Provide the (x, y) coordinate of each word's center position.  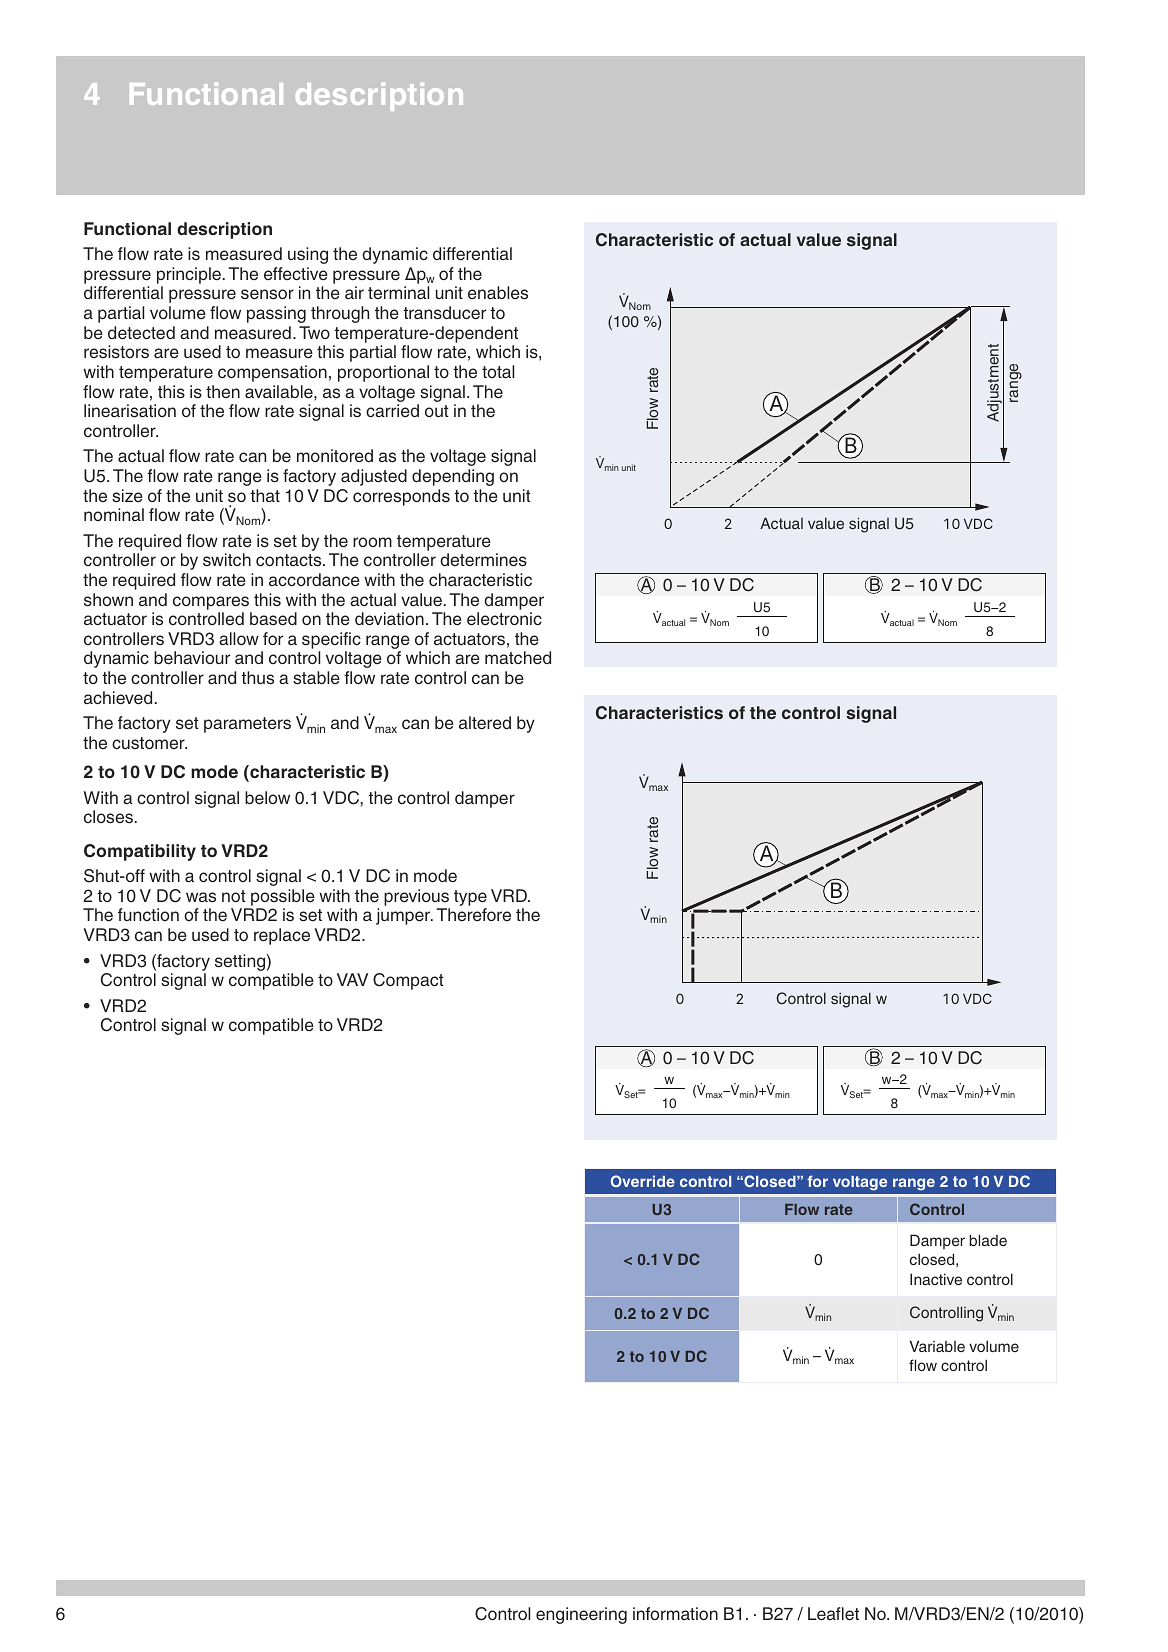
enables (498, 293)
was (201, 897)
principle (190, 275)
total (498, 371)
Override (643, 1181)
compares (211, 603)
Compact (408, 981)
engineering (581, 1615)
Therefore (473, 915)
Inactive (936, 1279)
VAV (352, 979)
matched (518, 658)
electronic (504, 619)
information (675, 1613)
